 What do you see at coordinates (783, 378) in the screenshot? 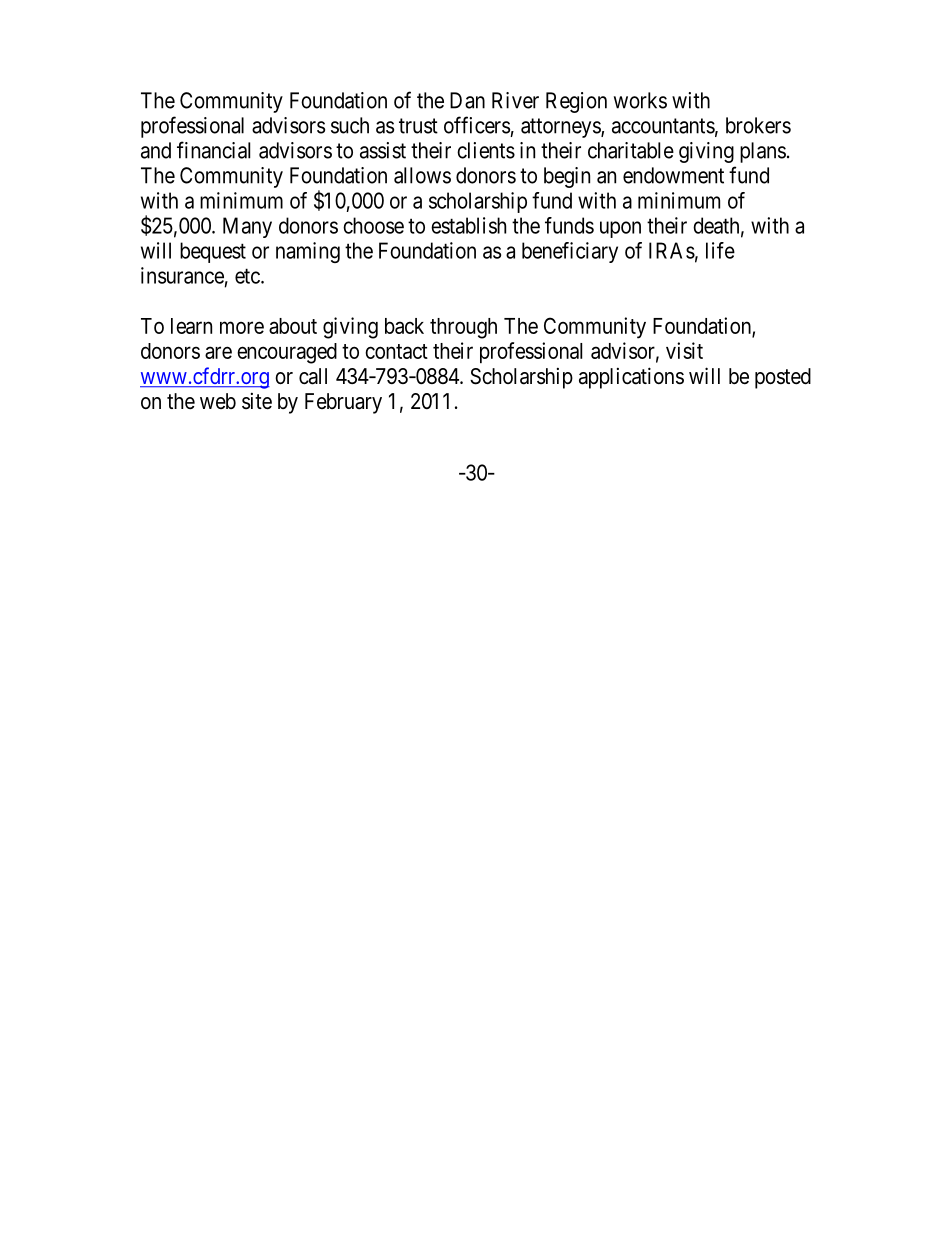
I see `posted` at bounding box center [783, 378].
